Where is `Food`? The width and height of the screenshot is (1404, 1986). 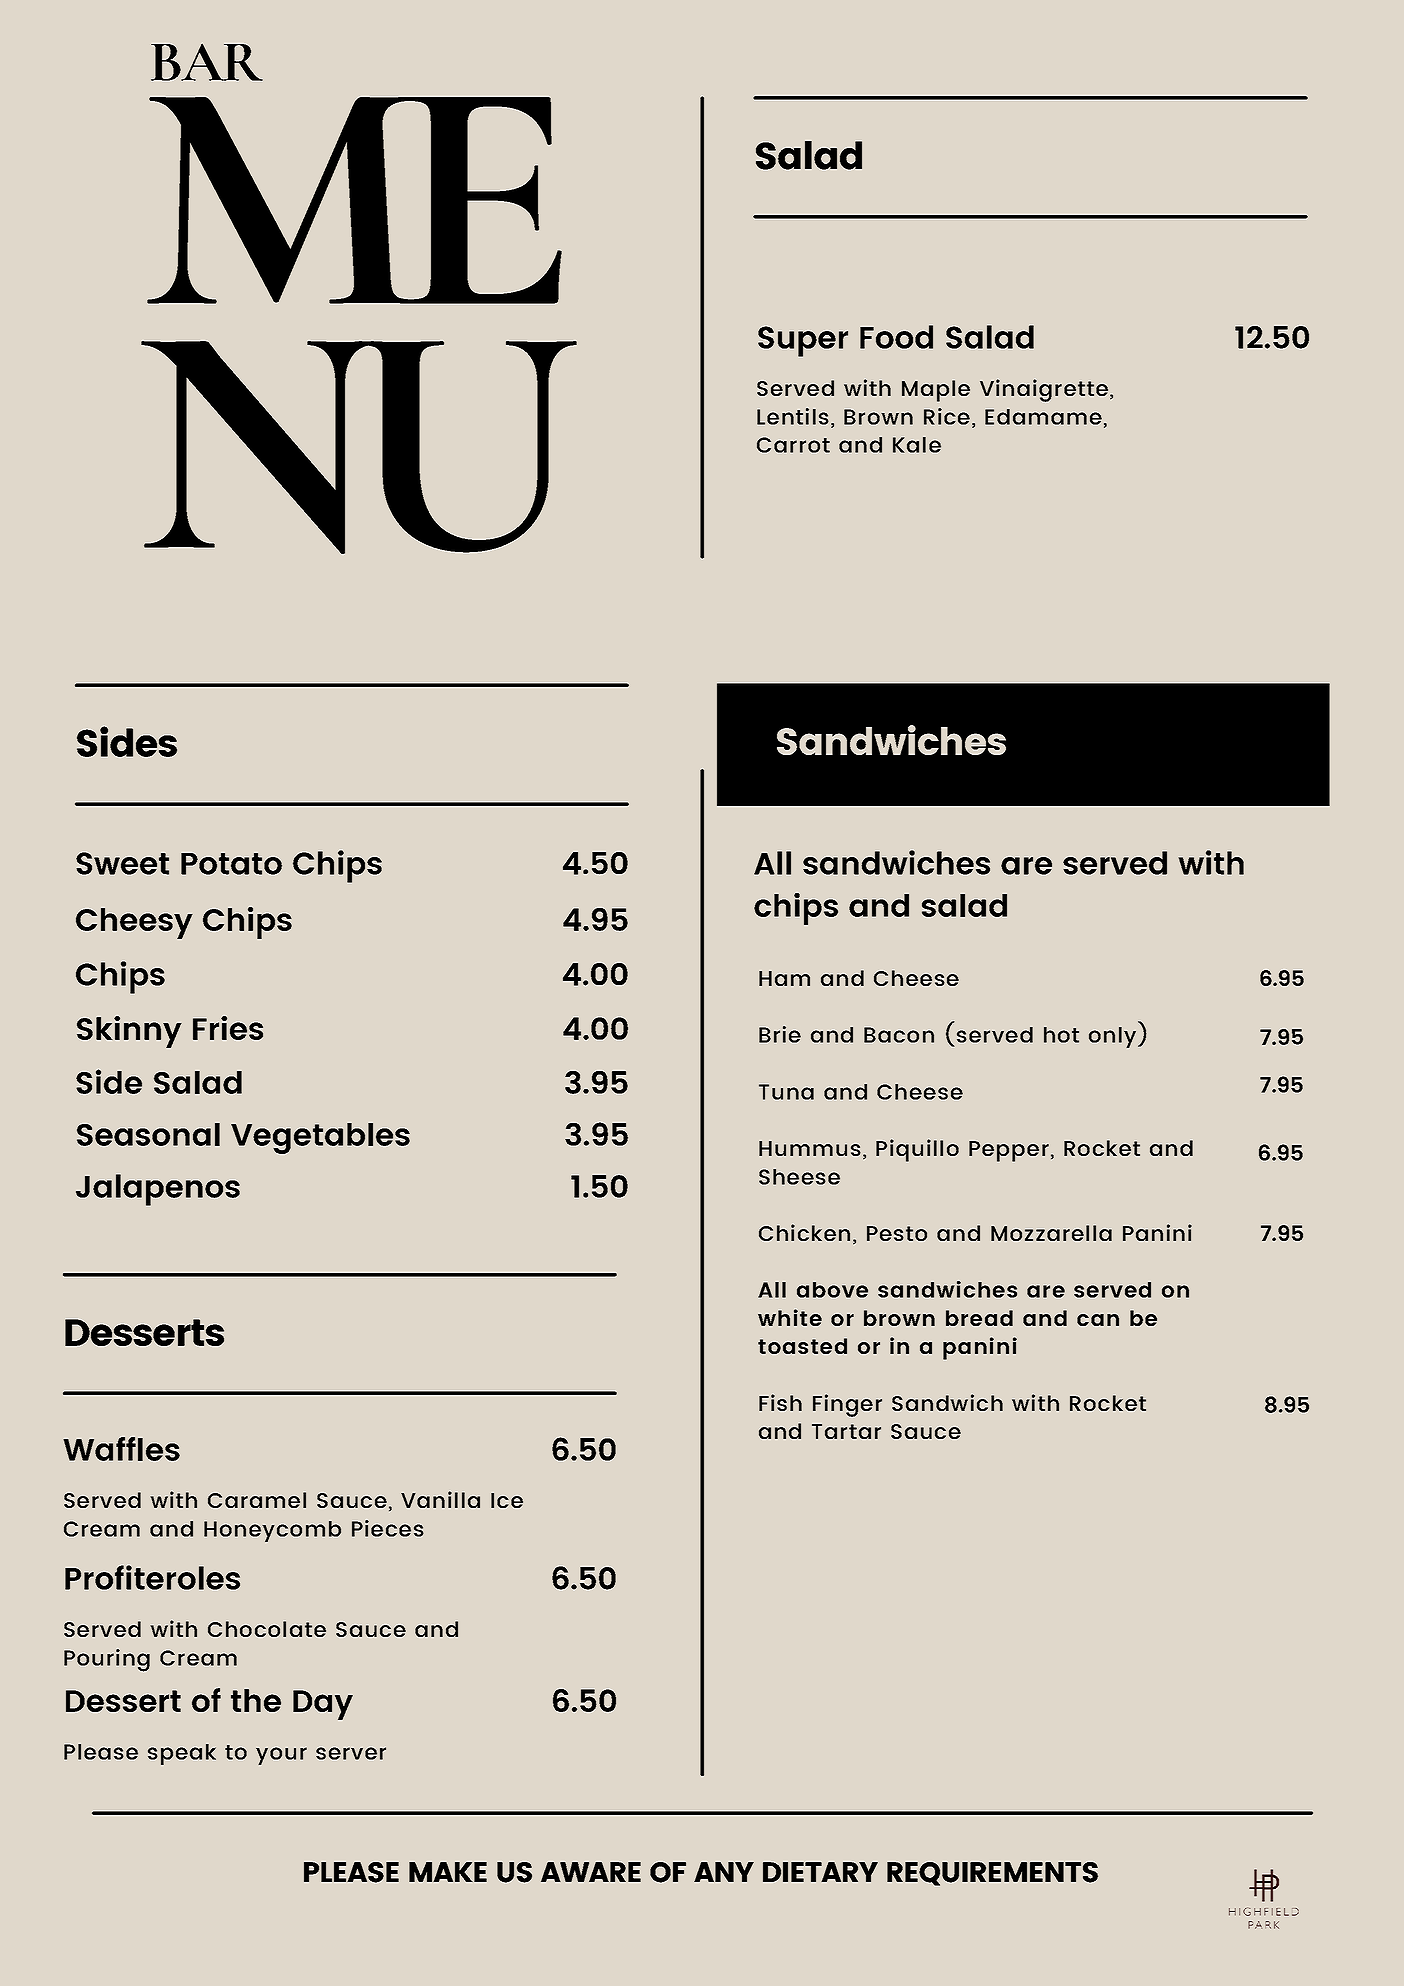
Food is located at coordinates (896, 337).
